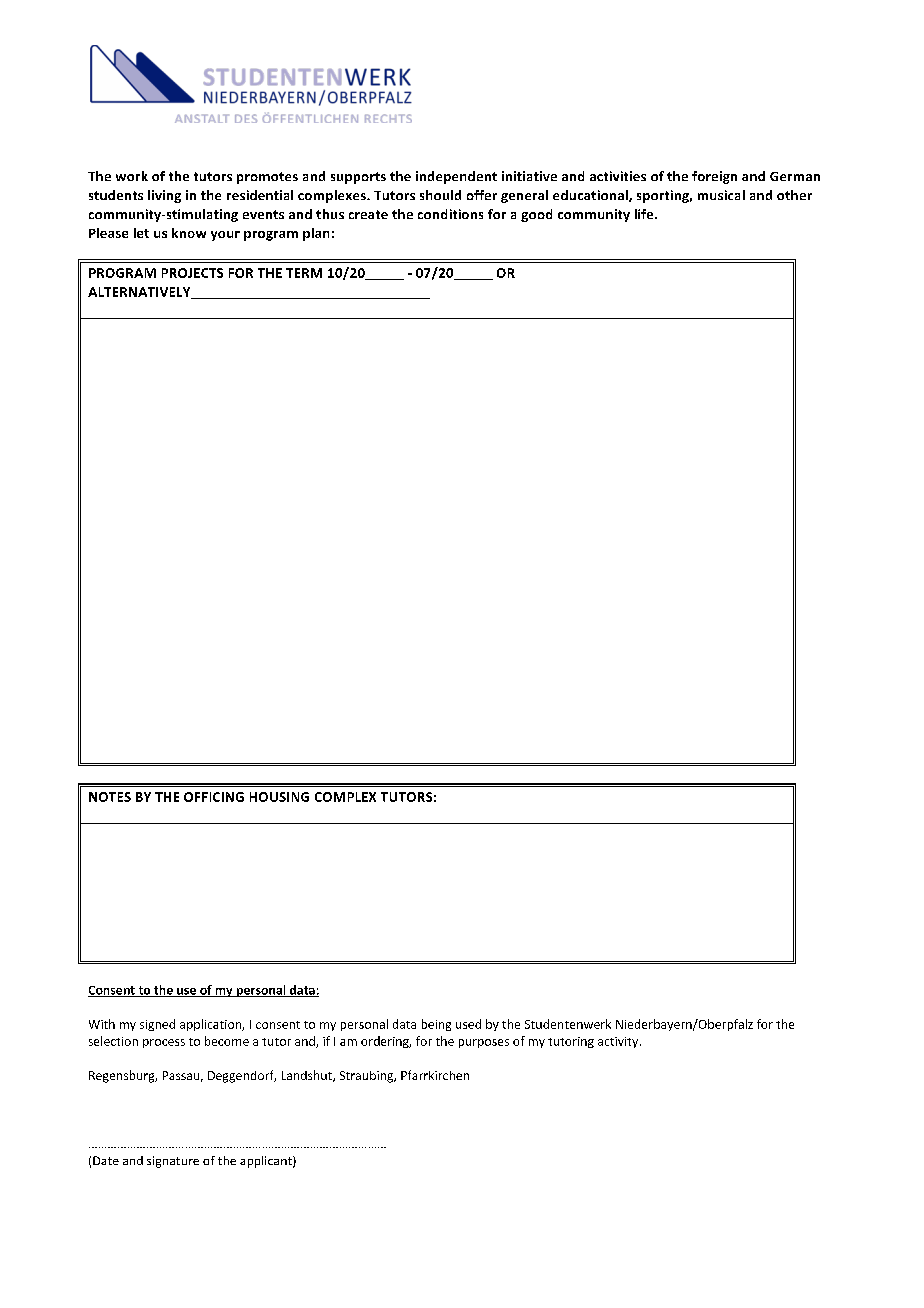 This image has width=924, height=1308. Describe the element at coordinates (536, 215) in the image. I see `good` at that location.
